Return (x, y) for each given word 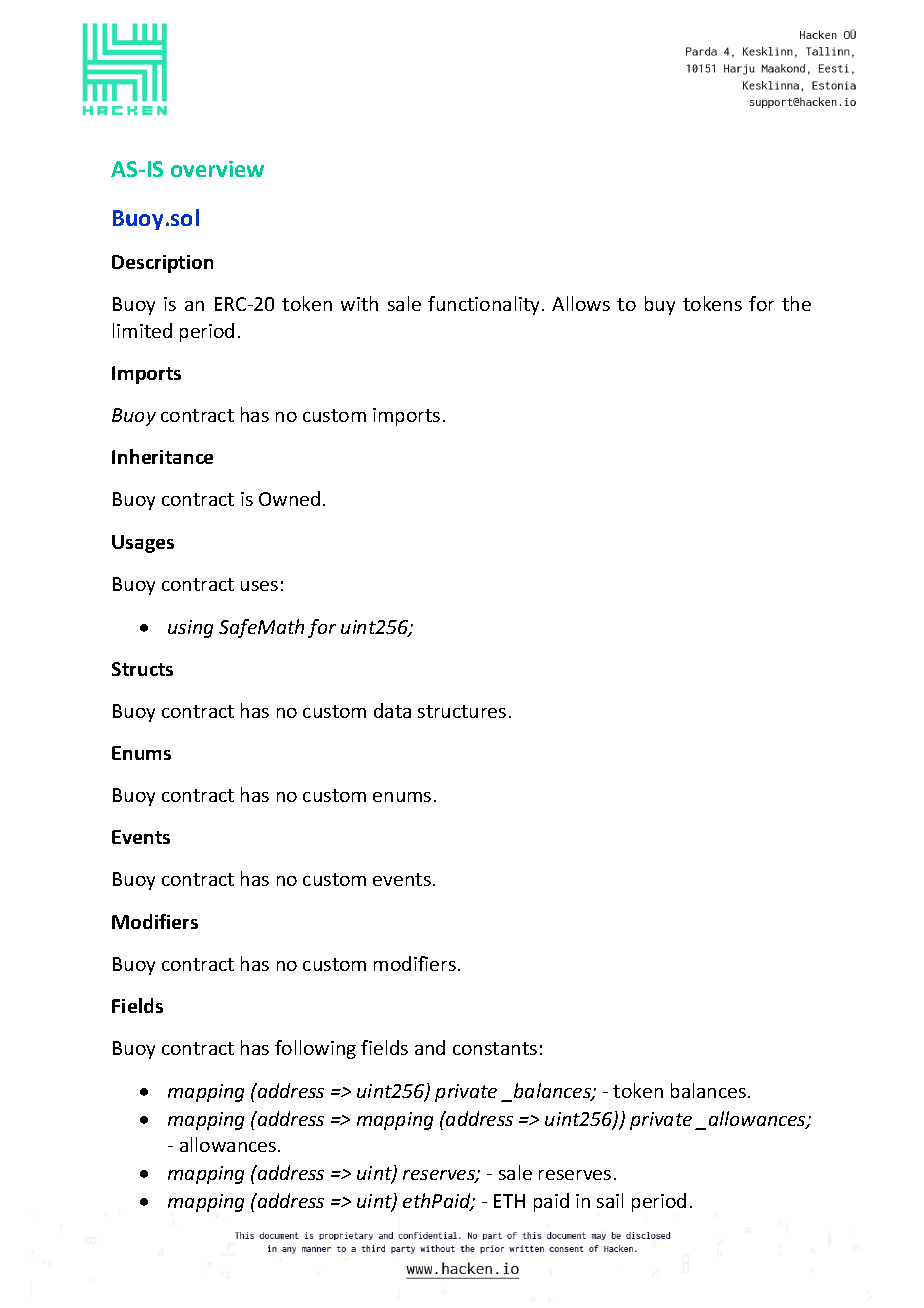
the (796, 303)
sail (610, 1200)
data (392, 710)
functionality (483, 305)
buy (660, 305)
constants (495, 1048)
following (315, 1049)
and (430, 1047)
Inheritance (162, 456)
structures (462, 711)
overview (217, 169)
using (190, 629)
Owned (289, 498)
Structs (142, 669)
